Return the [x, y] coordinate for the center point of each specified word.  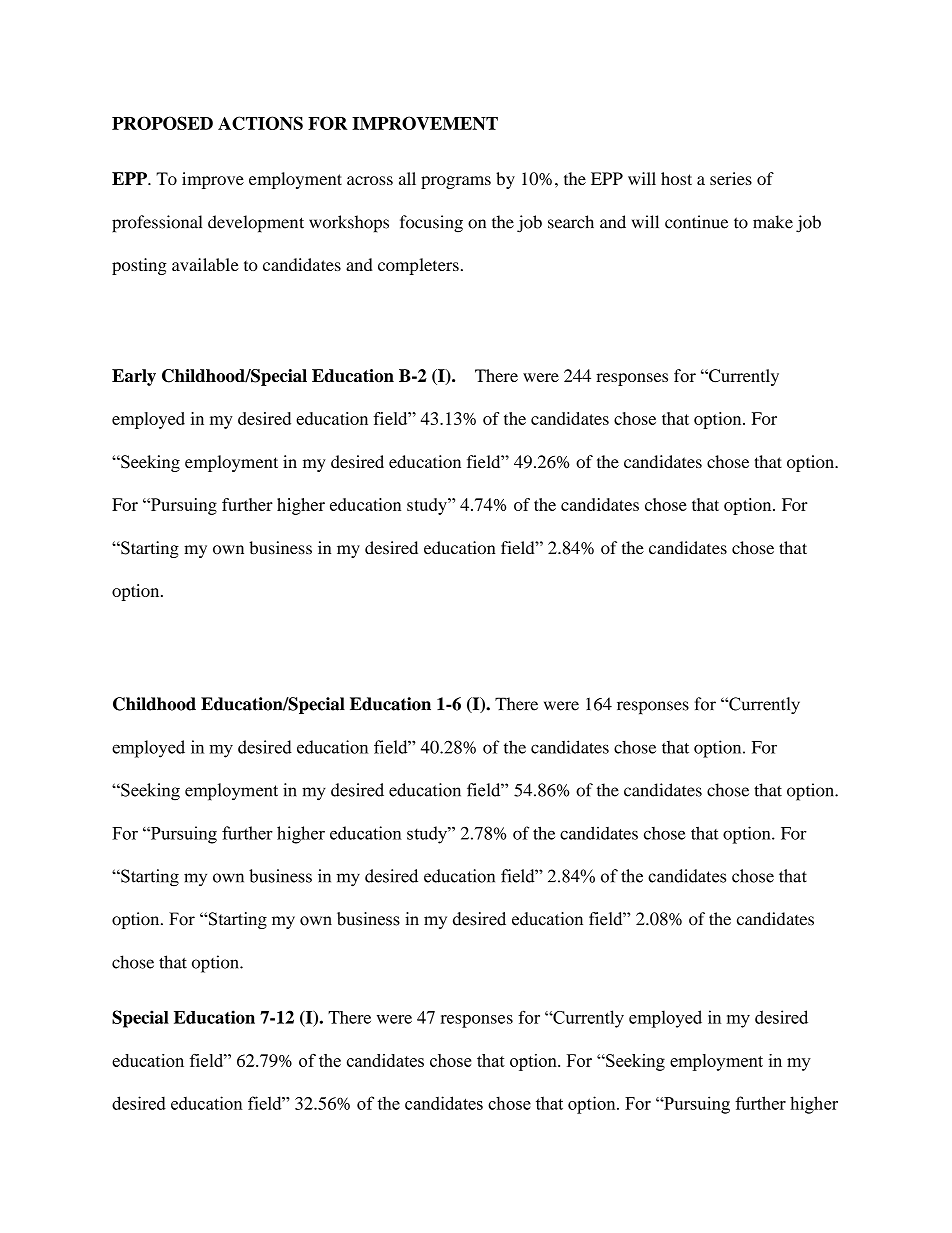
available [205, 264]
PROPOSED [162, 123]
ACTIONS [260, 123]
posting [139, 266]
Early [134, 377]
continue [696, 222]
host [676, 178]
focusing [431, 224]
